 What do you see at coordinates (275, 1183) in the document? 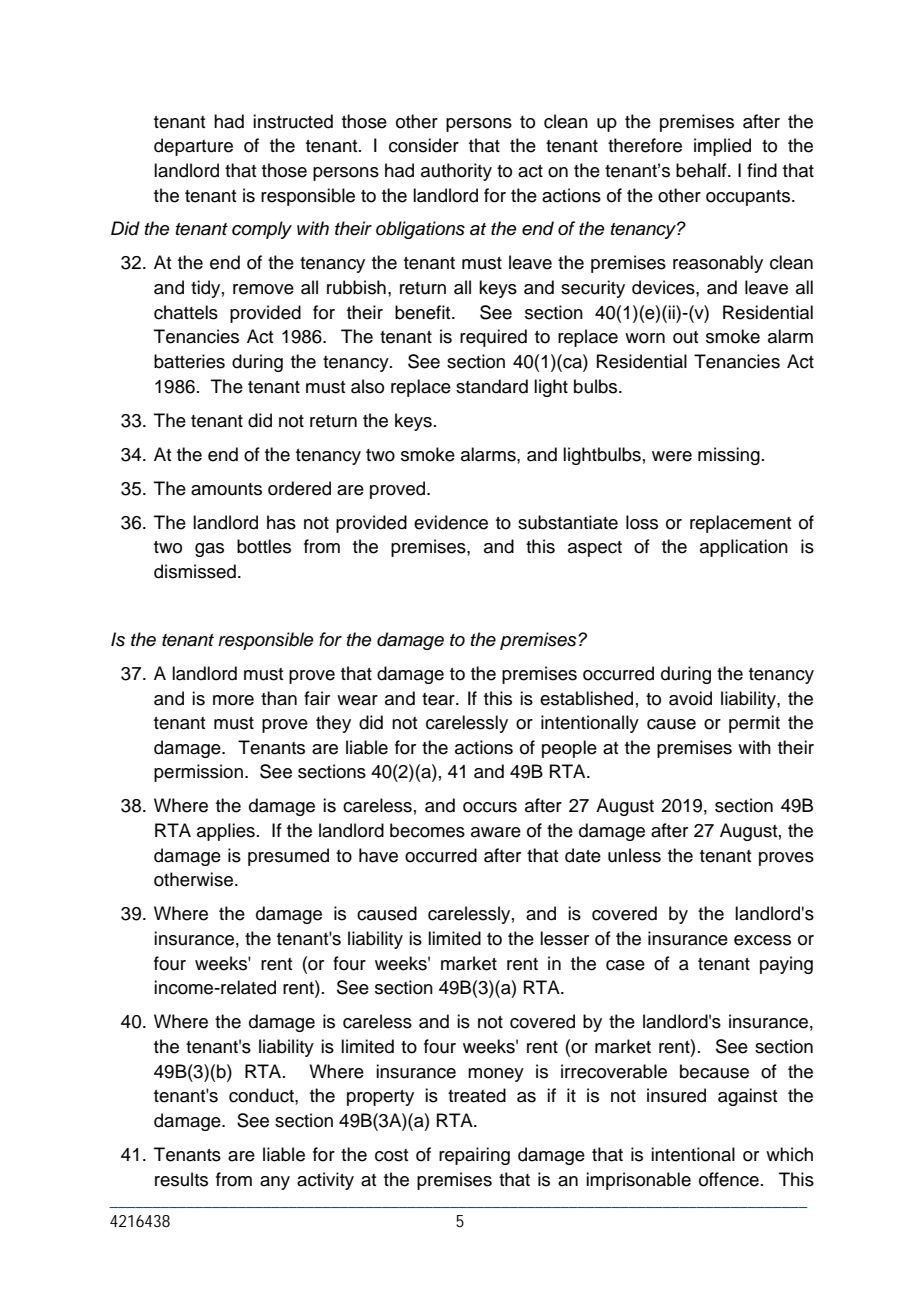
I see `any` at bounding box center [275, 1183].
